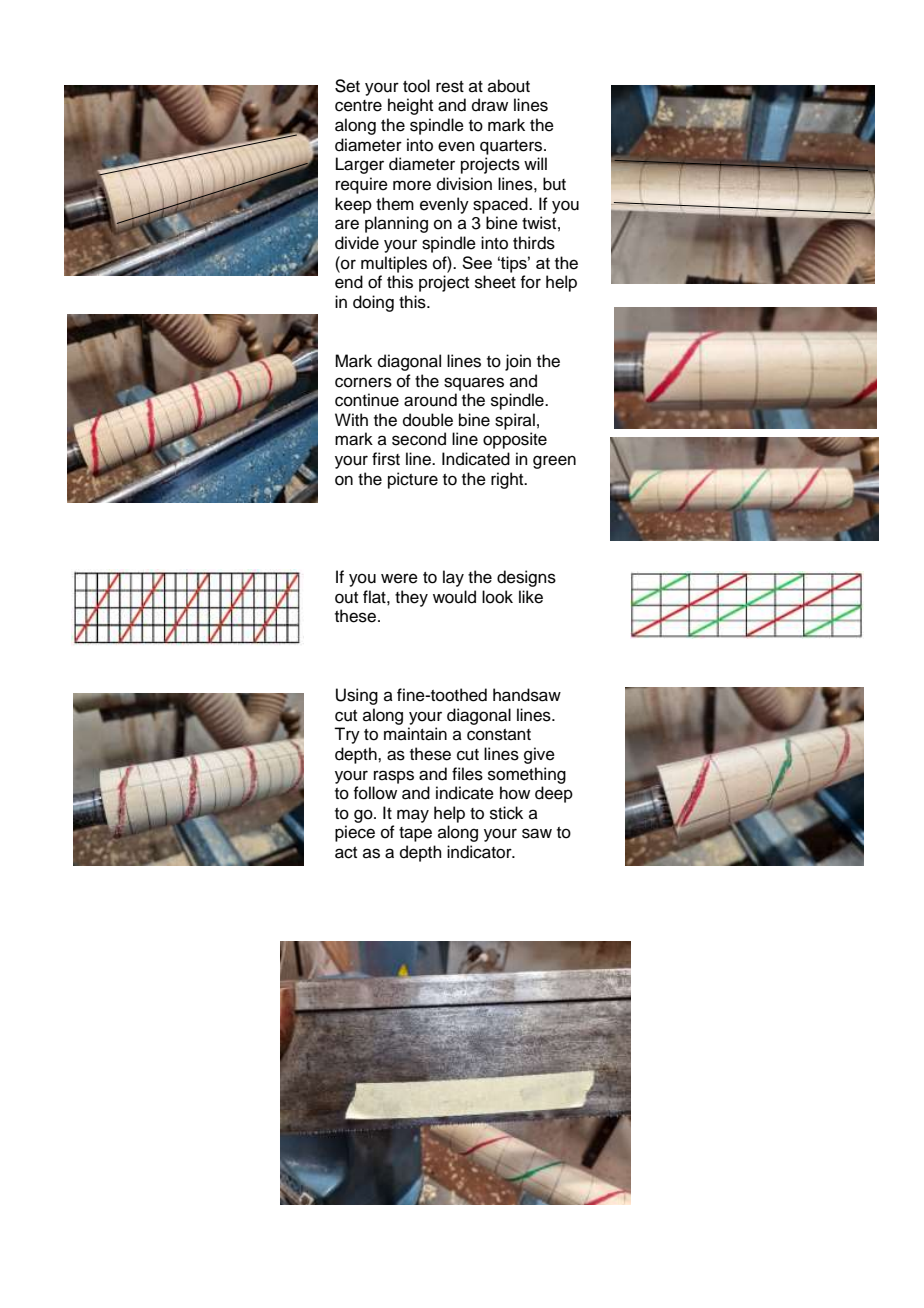 This screenshot has height=1308, width=924. Describe the element at coordinates (454, 597) in the screenshot. I see `would` at that location.
